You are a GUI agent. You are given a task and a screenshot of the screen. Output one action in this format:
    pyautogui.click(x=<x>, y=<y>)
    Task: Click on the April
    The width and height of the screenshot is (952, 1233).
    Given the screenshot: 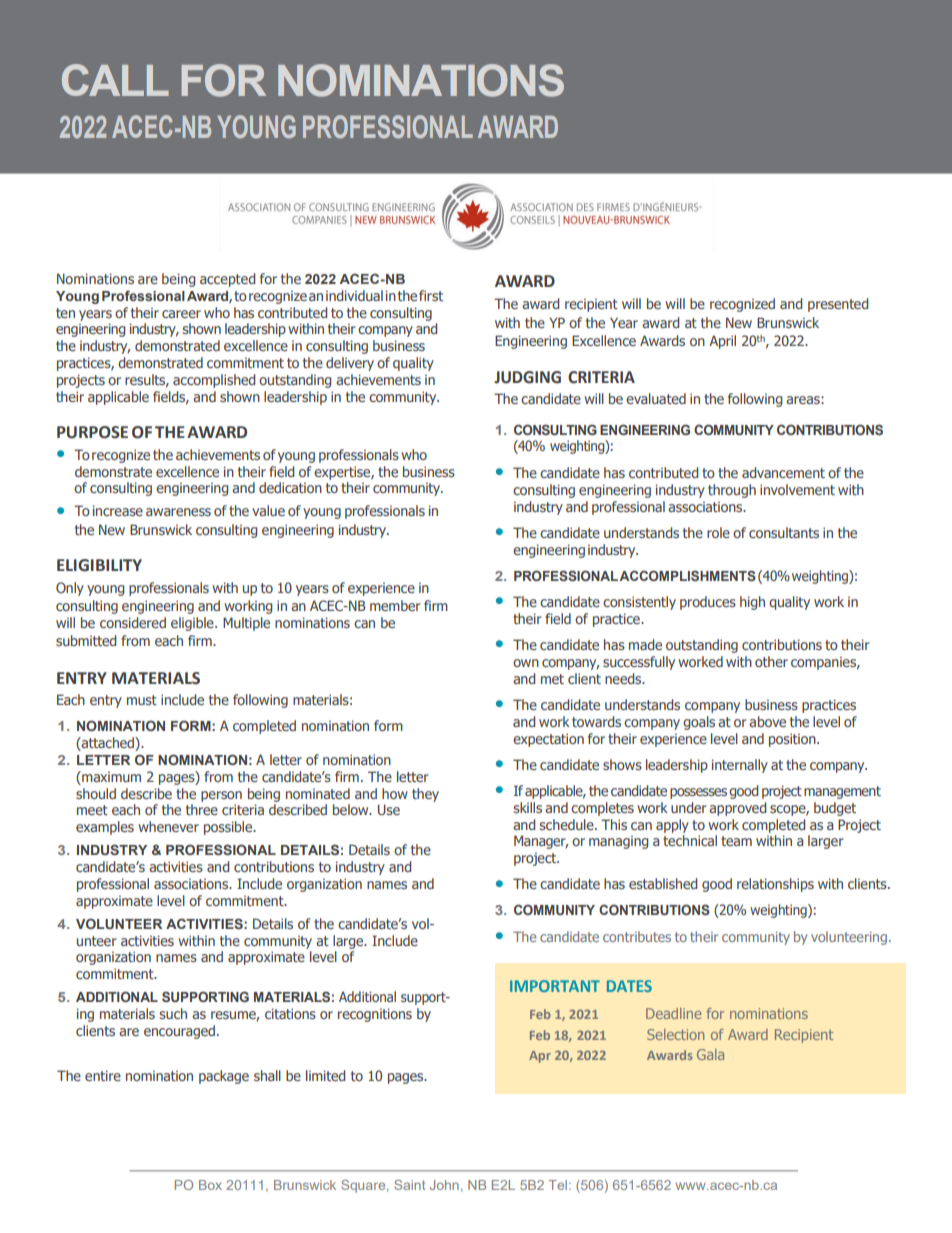 What is the action you would take?
    pyautogui.click(x=722, y=342)
